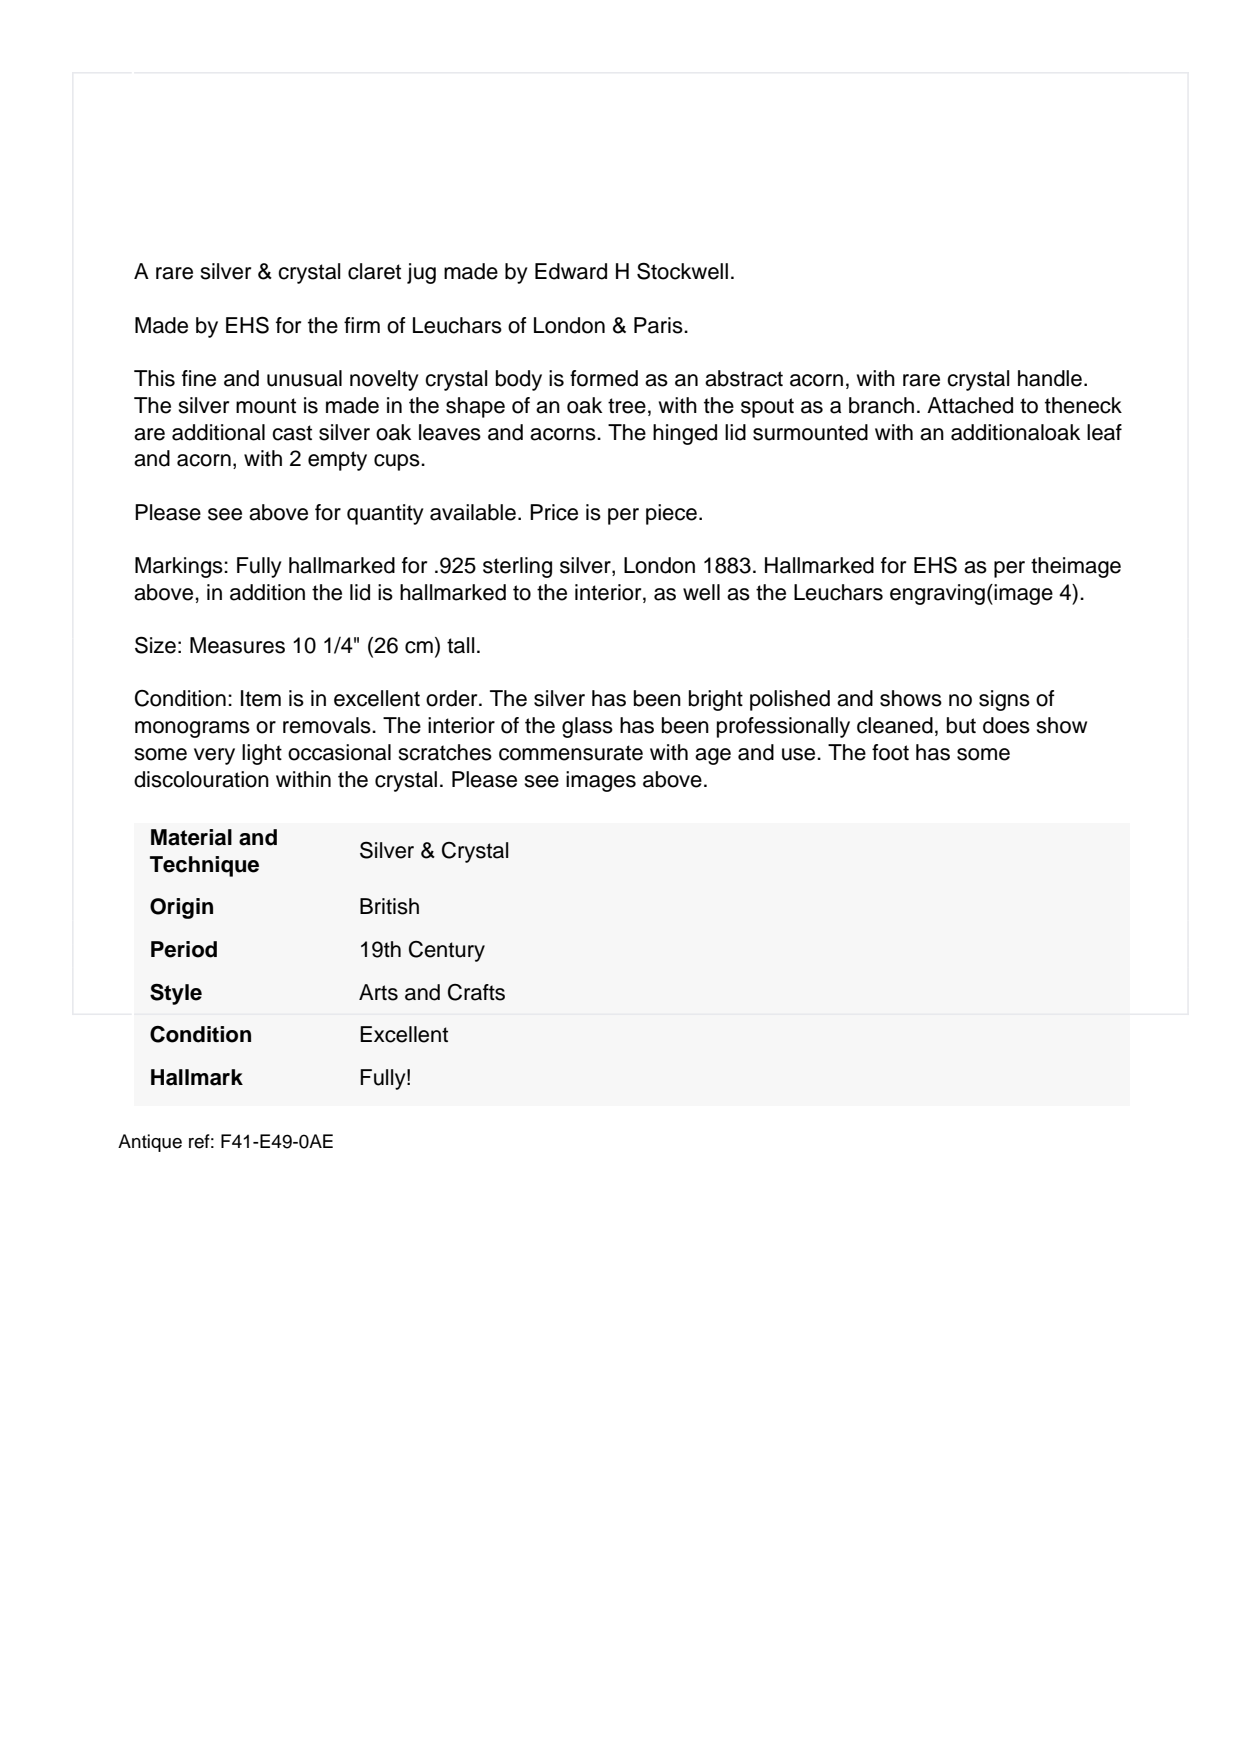  I want to click on Paris, so click(659, 325).
